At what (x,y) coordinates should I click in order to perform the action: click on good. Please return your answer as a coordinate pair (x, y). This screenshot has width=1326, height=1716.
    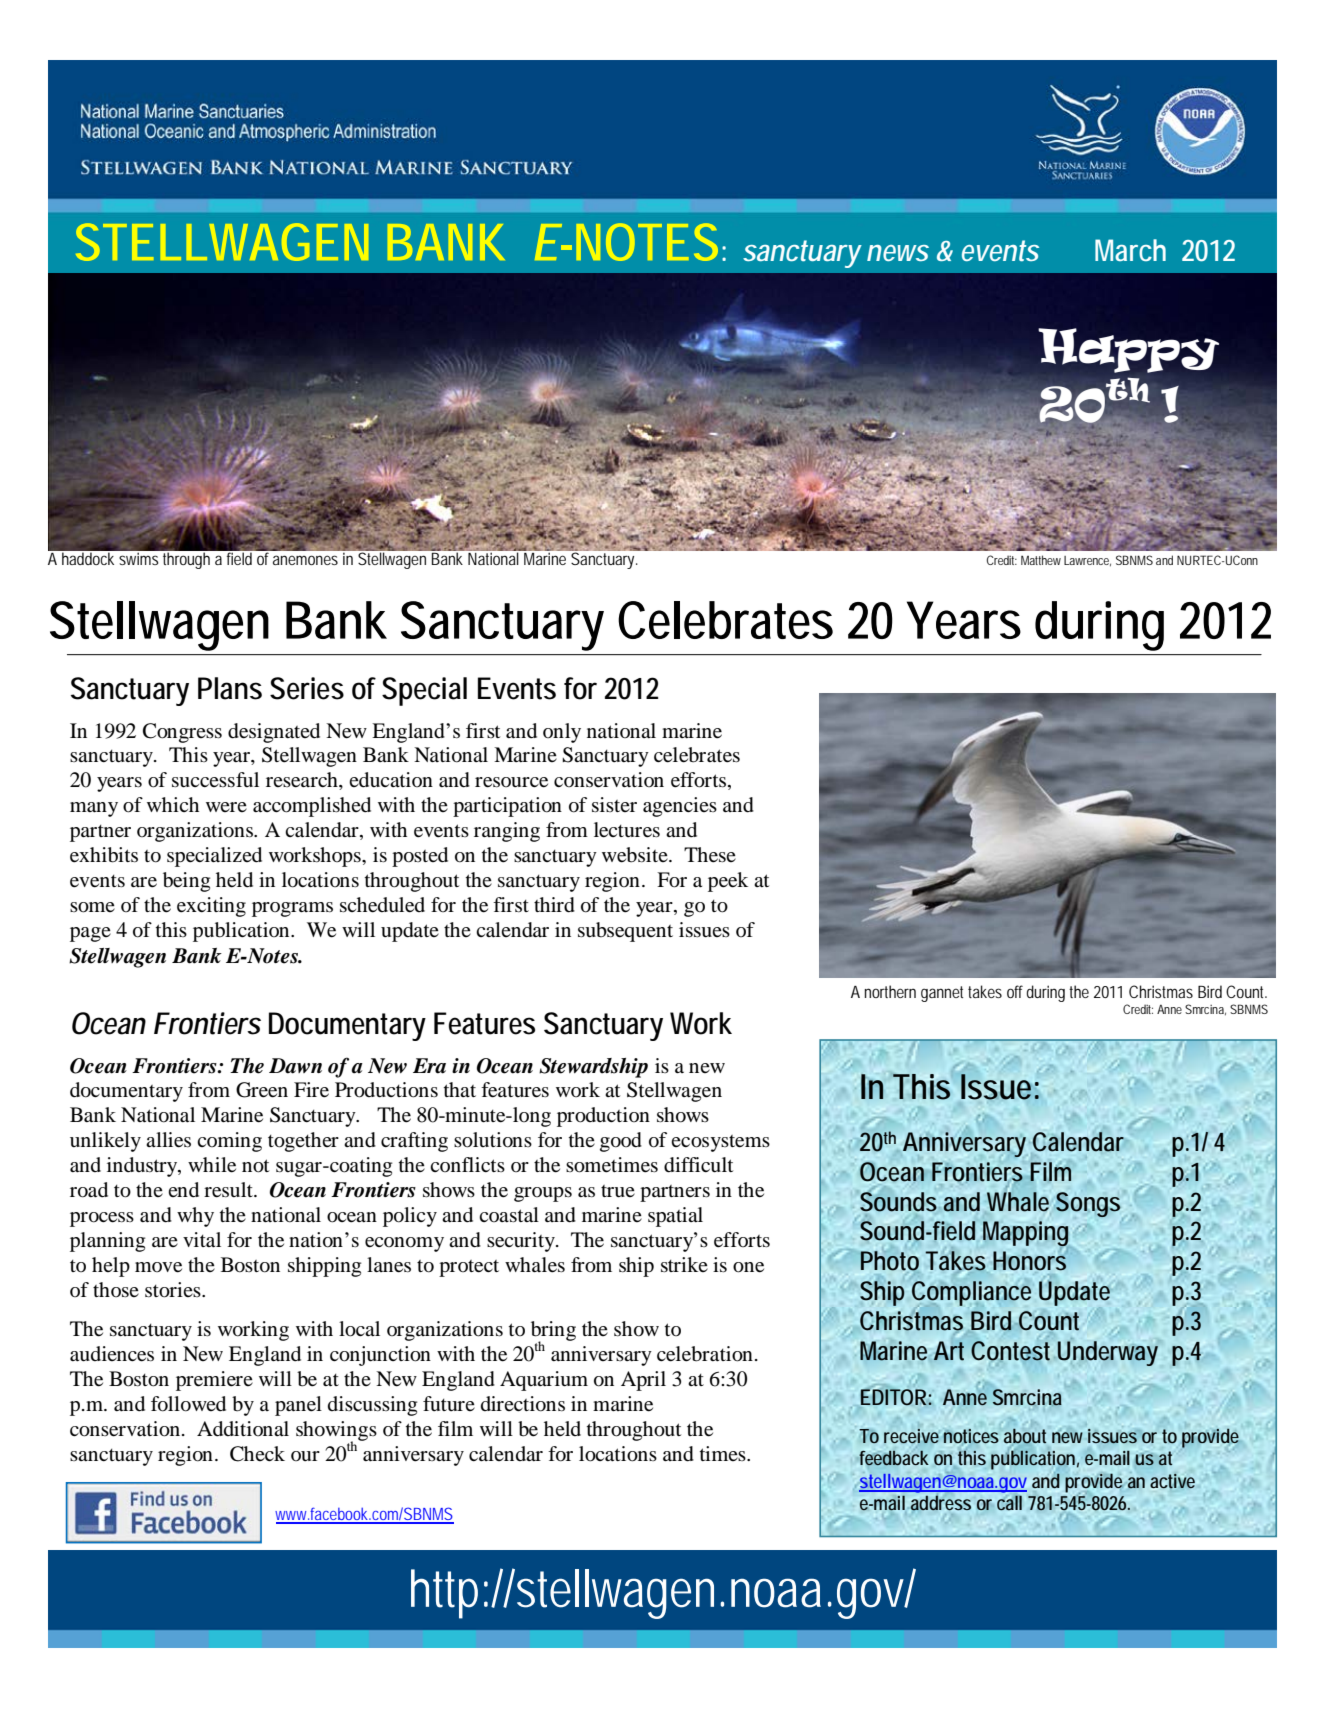
    Looking at the image, I should click on (621, 1142).
